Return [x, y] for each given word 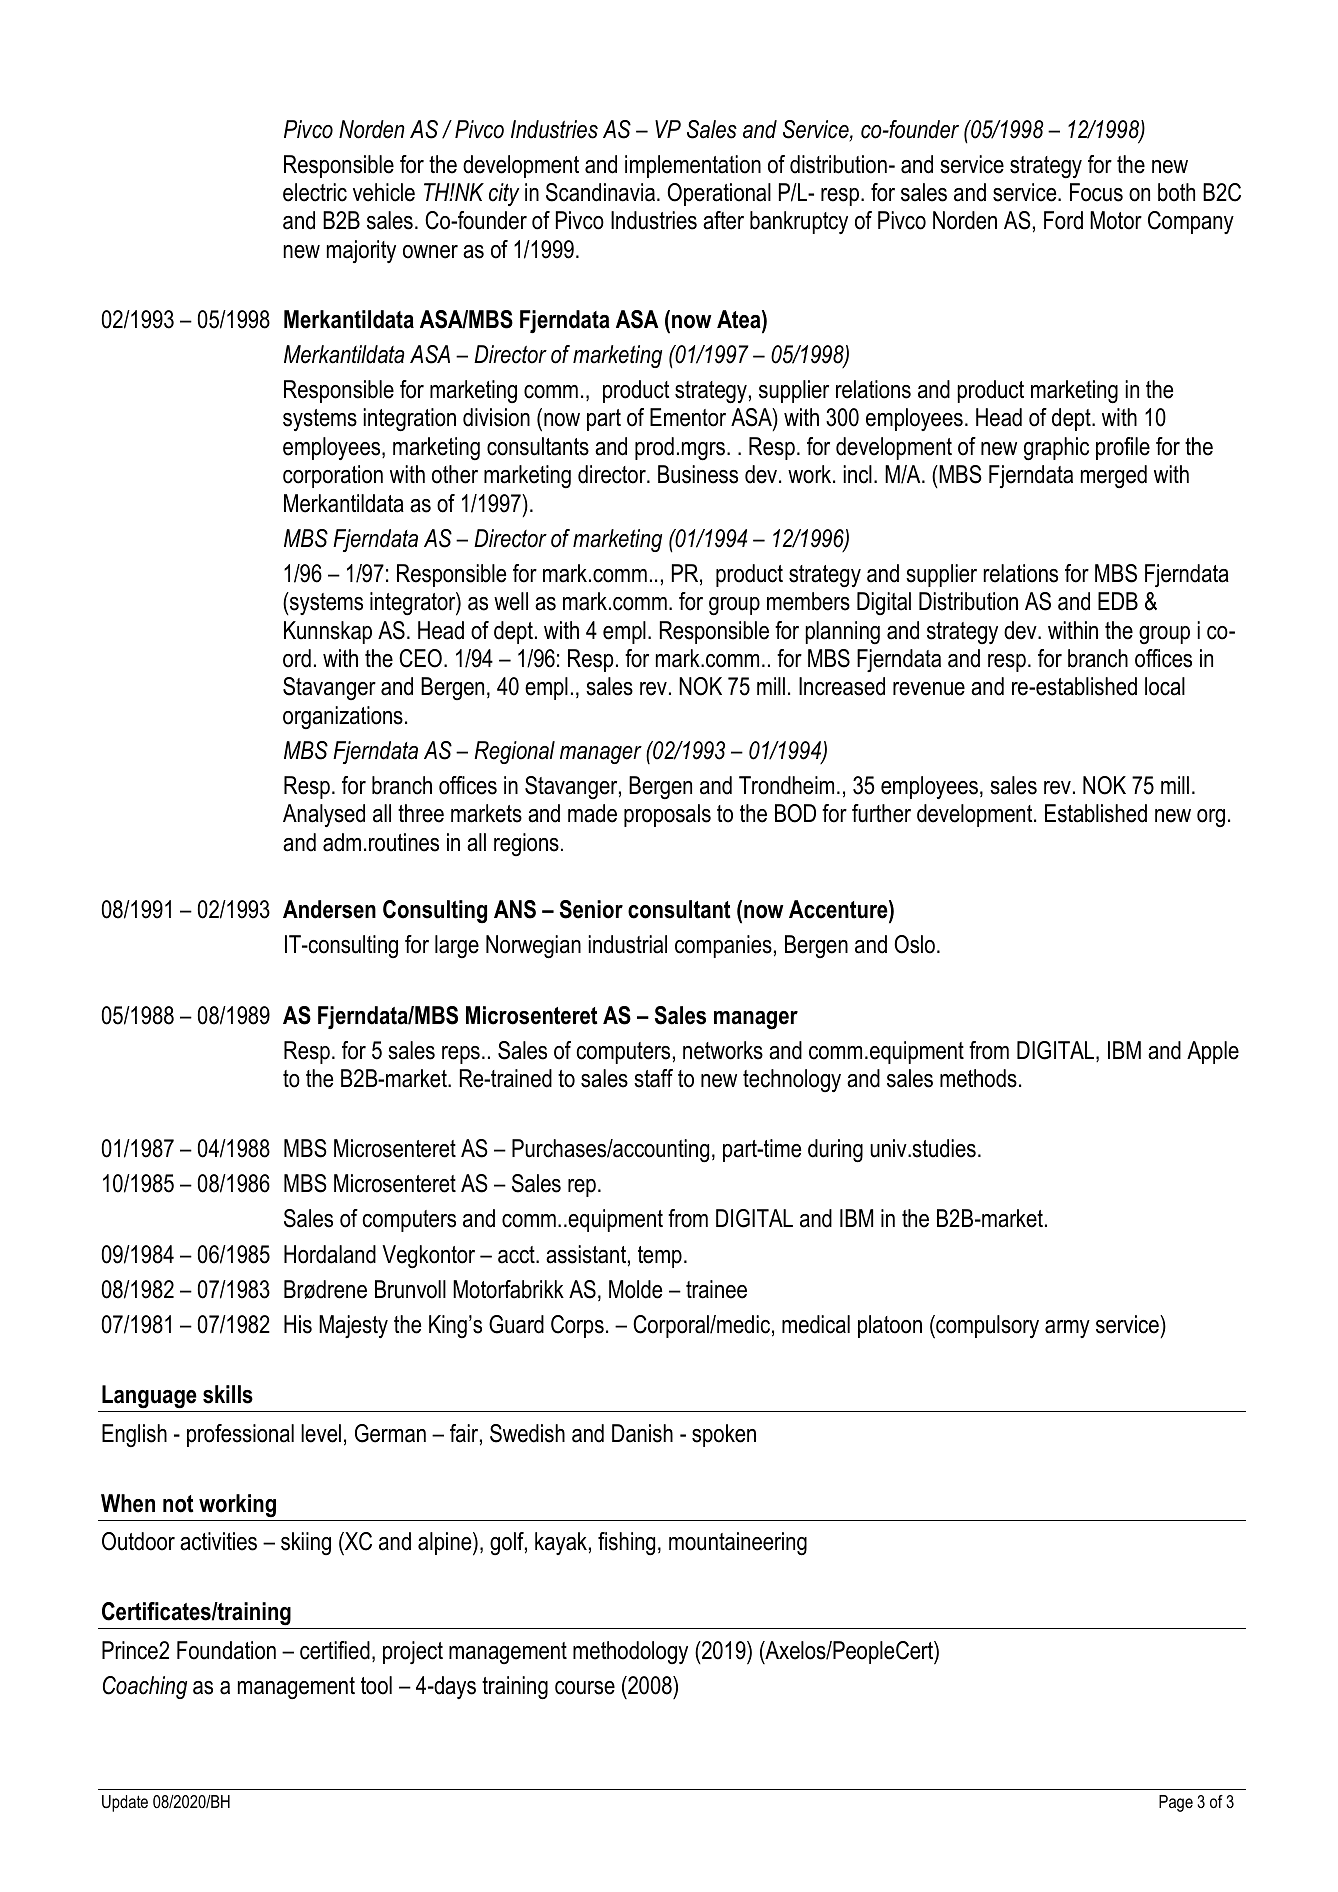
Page [1176, 1803]
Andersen [329, 909]
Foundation [226, 1650]
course [585, 1688]
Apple [1213, 1052]
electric [315, 192]
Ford [1063, 220]
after [723, 220]
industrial [627, 944]
